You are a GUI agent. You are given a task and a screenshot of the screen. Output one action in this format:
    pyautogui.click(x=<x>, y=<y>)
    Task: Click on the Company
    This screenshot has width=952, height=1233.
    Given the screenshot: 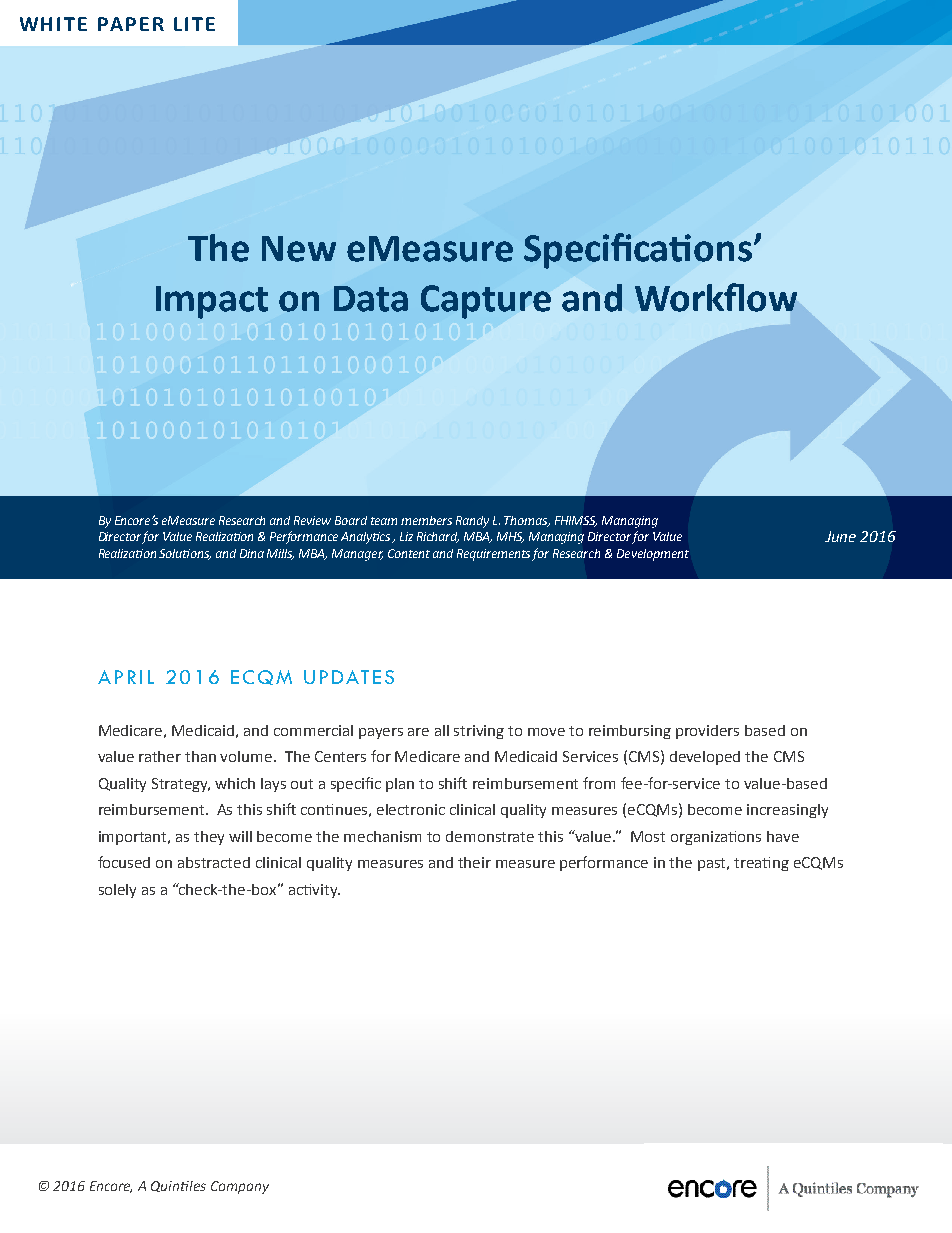 What is the action you would take?
    pyautogui.click(x=240, y=1187)
